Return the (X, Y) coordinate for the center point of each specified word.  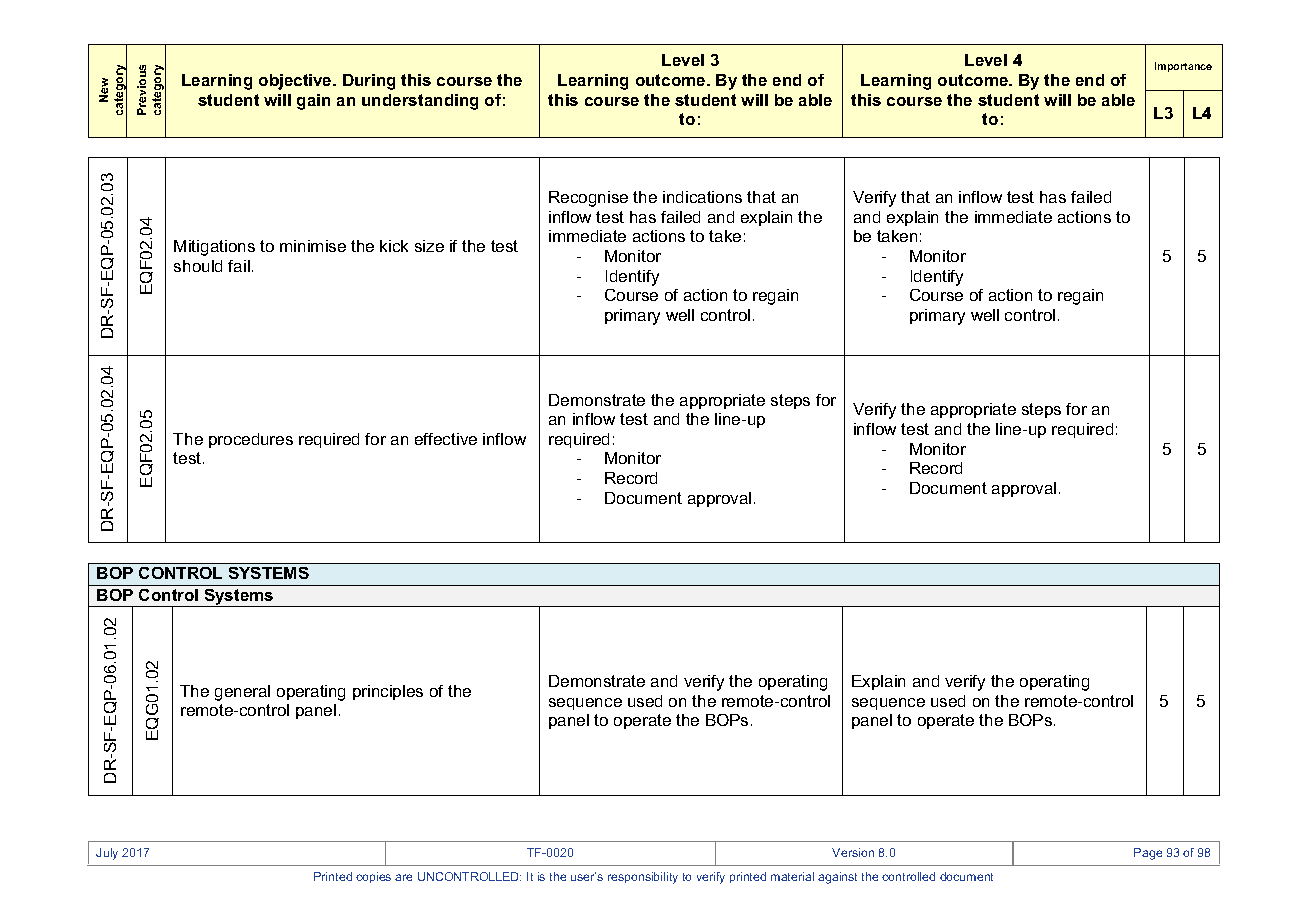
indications (702, 197)
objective (296, 82)
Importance (1183, 67)
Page (1148, 854)
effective (446, 439)
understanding (420, 102)
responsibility (643, 878)
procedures (251, 440)
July (107, 854)
